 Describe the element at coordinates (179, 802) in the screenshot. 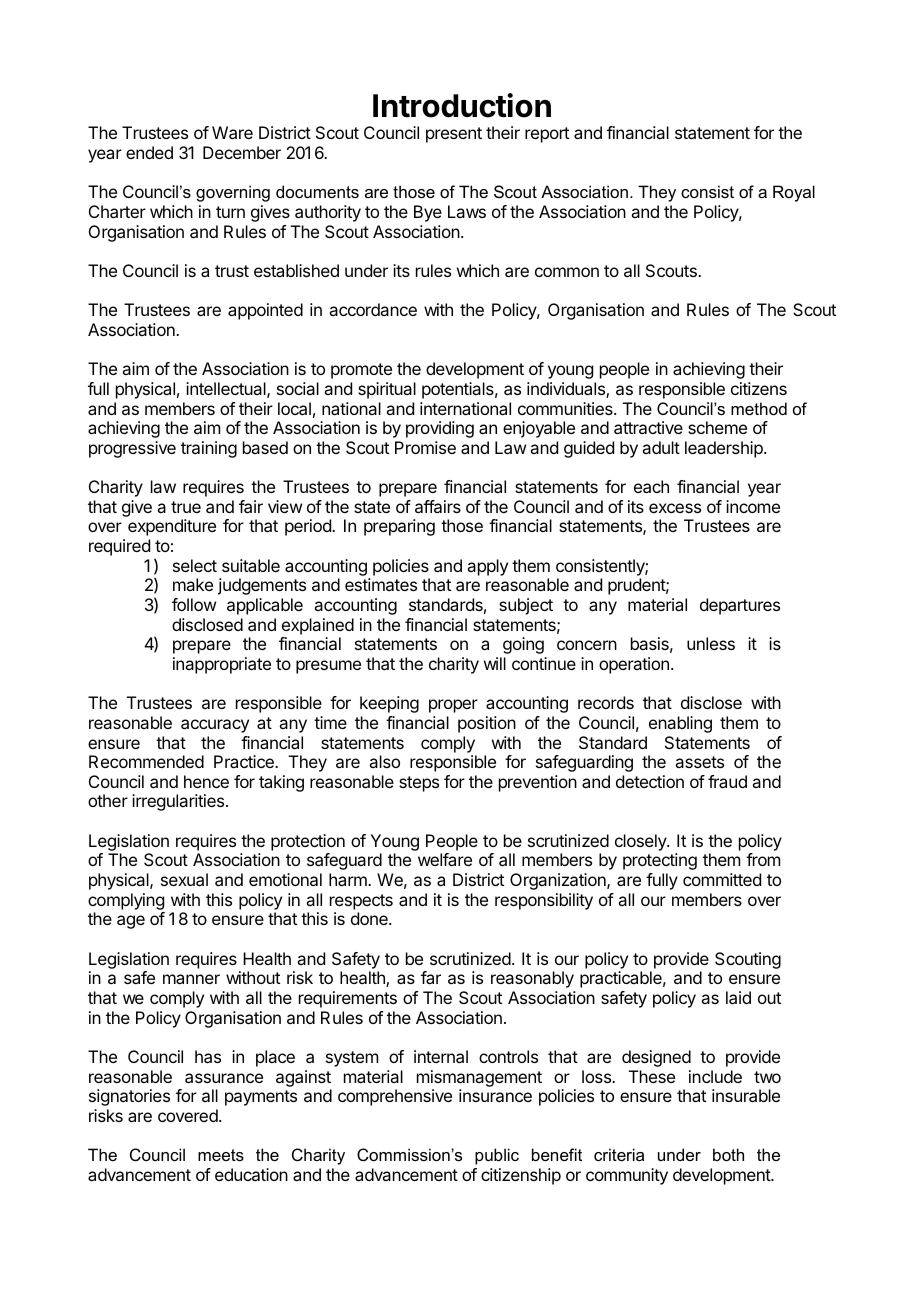

I see `irregularities` at that location.
